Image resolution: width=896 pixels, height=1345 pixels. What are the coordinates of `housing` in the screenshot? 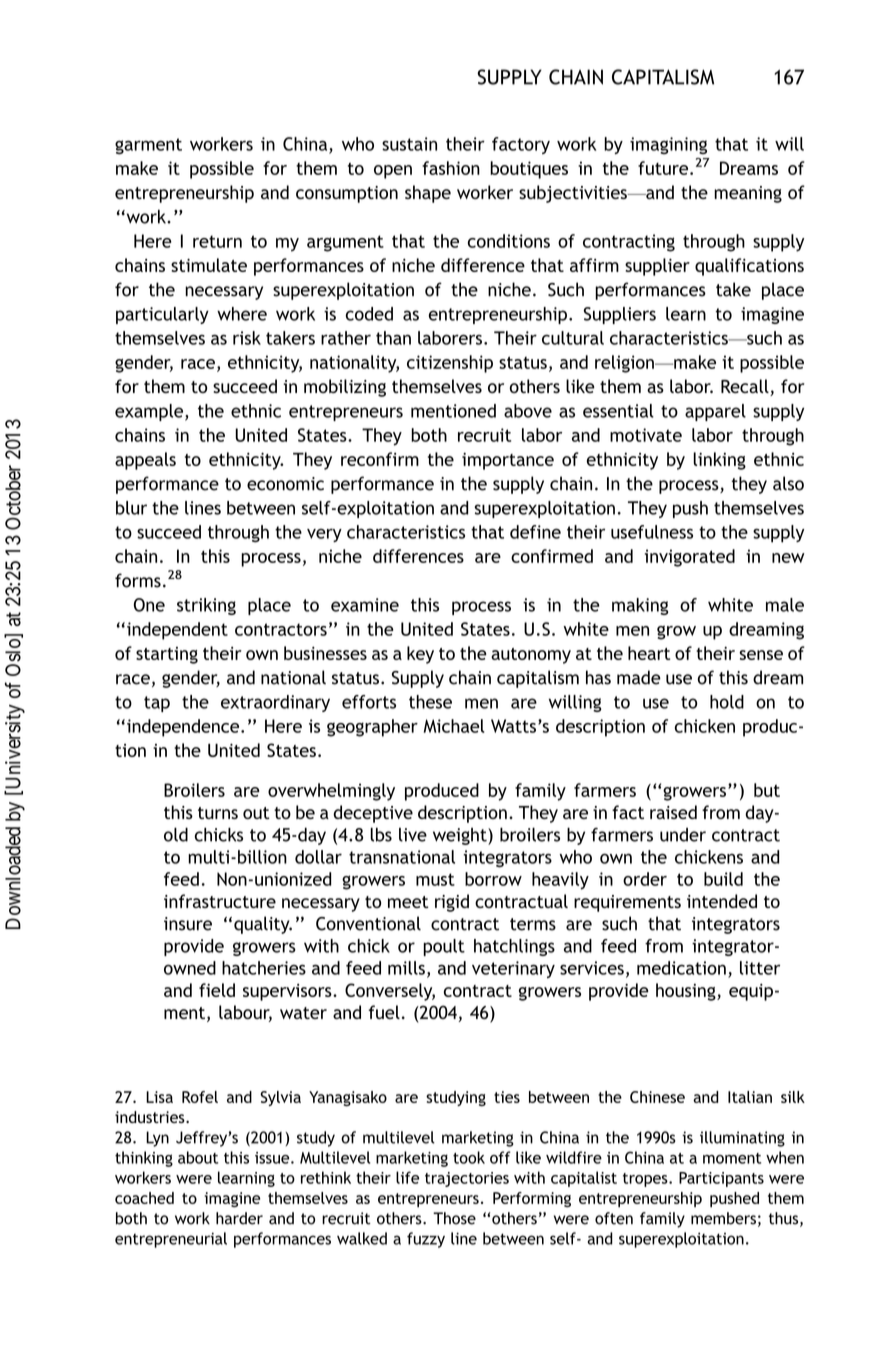 It's located at (687, 992).
